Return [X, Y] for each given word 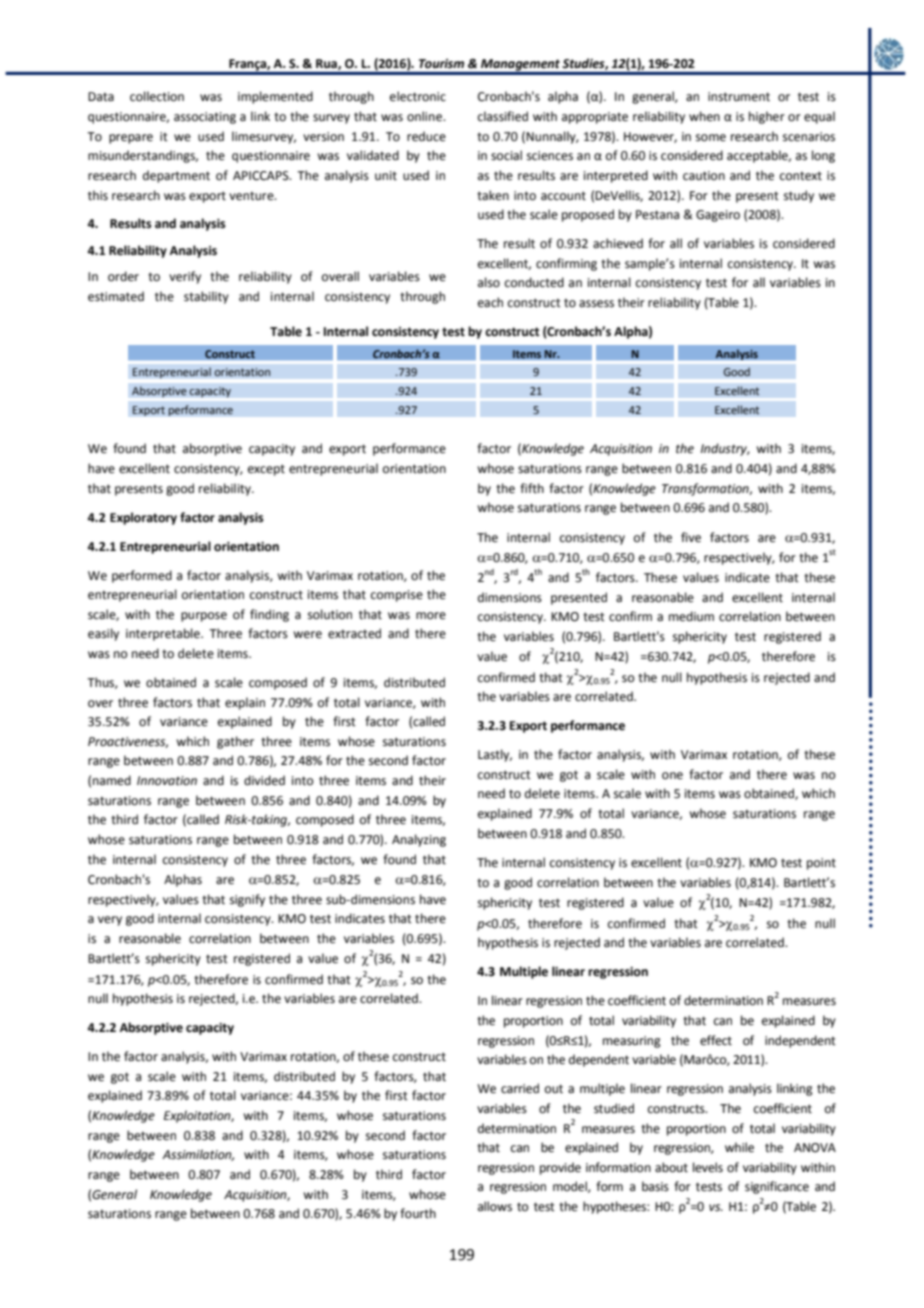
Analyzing [419, 840]
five [691, 537]
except [266, 470]
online [426, 116]
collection [157, 96]
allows [495, 1206]
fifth [532, 488]
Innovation [167, 781]
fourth [418, 1213]
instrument [739, 97]
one [672, 776]
